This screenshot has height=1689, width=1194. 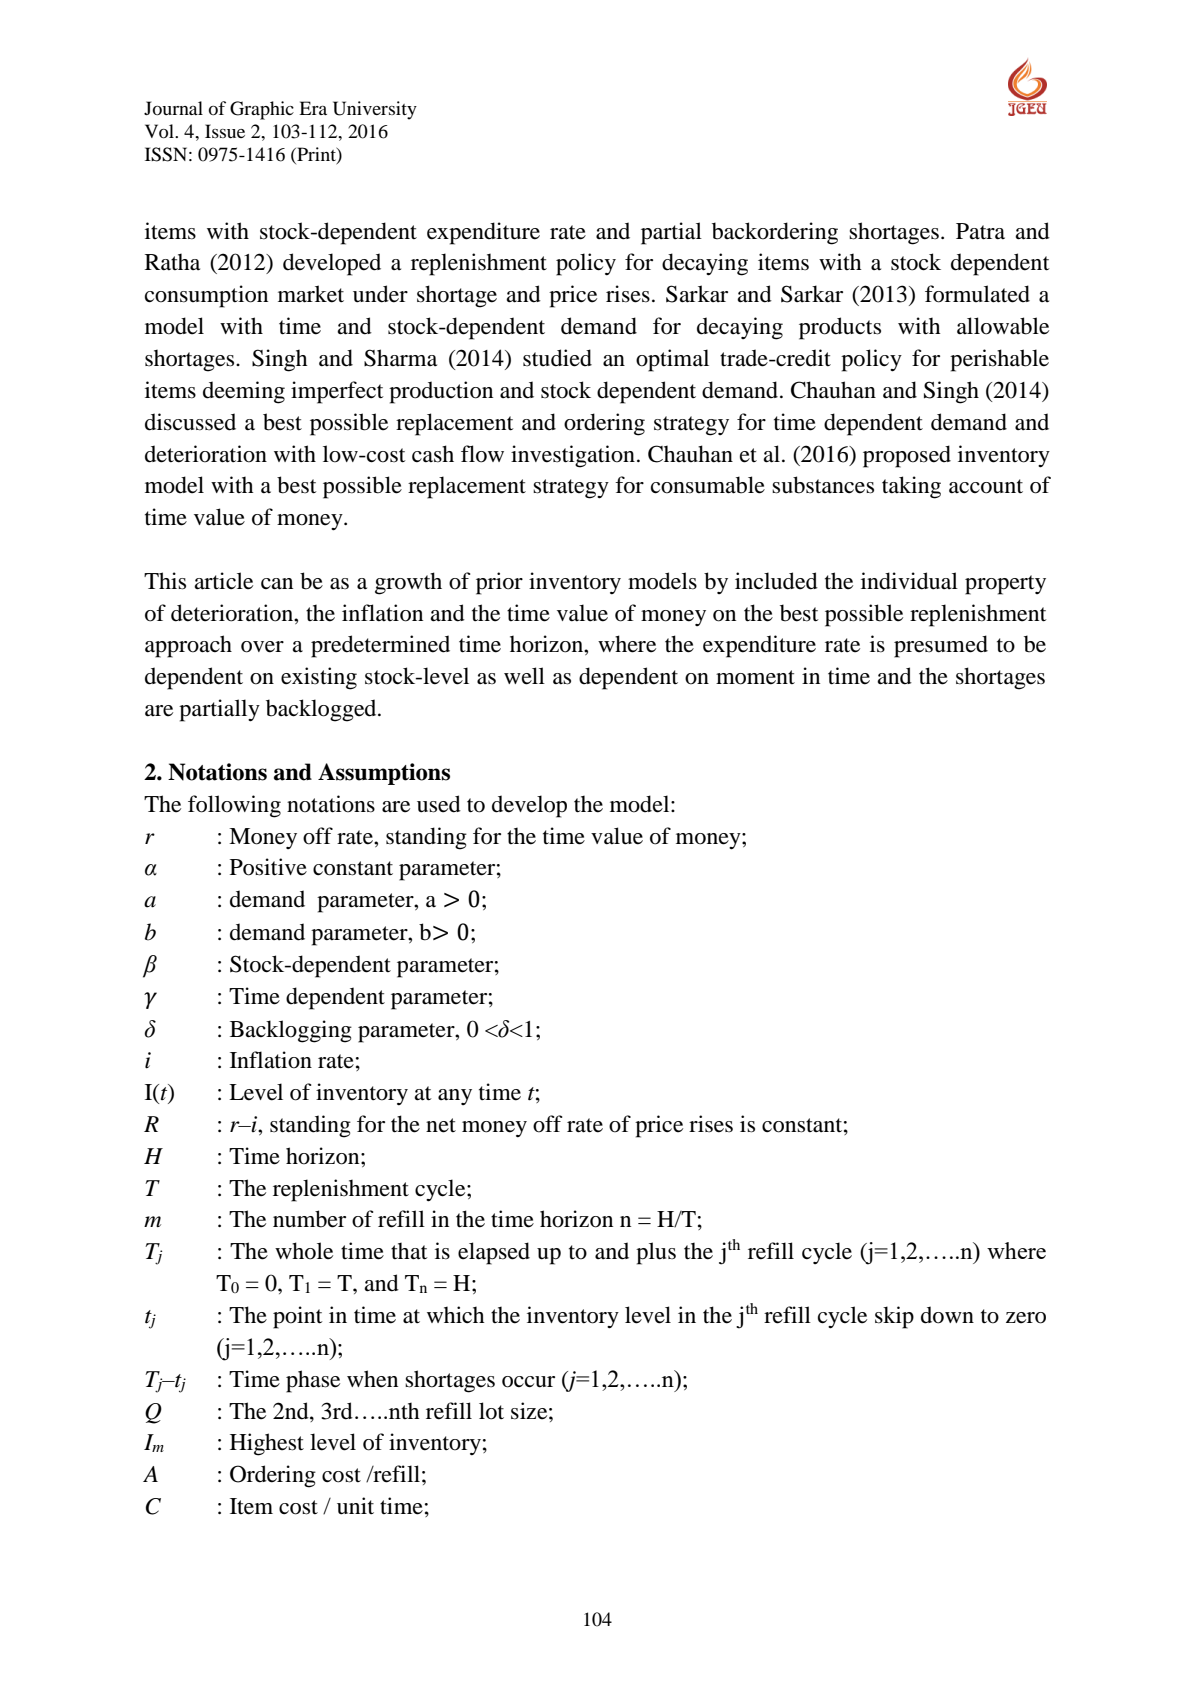 I want to click on used, so click(x=439, y=804).
